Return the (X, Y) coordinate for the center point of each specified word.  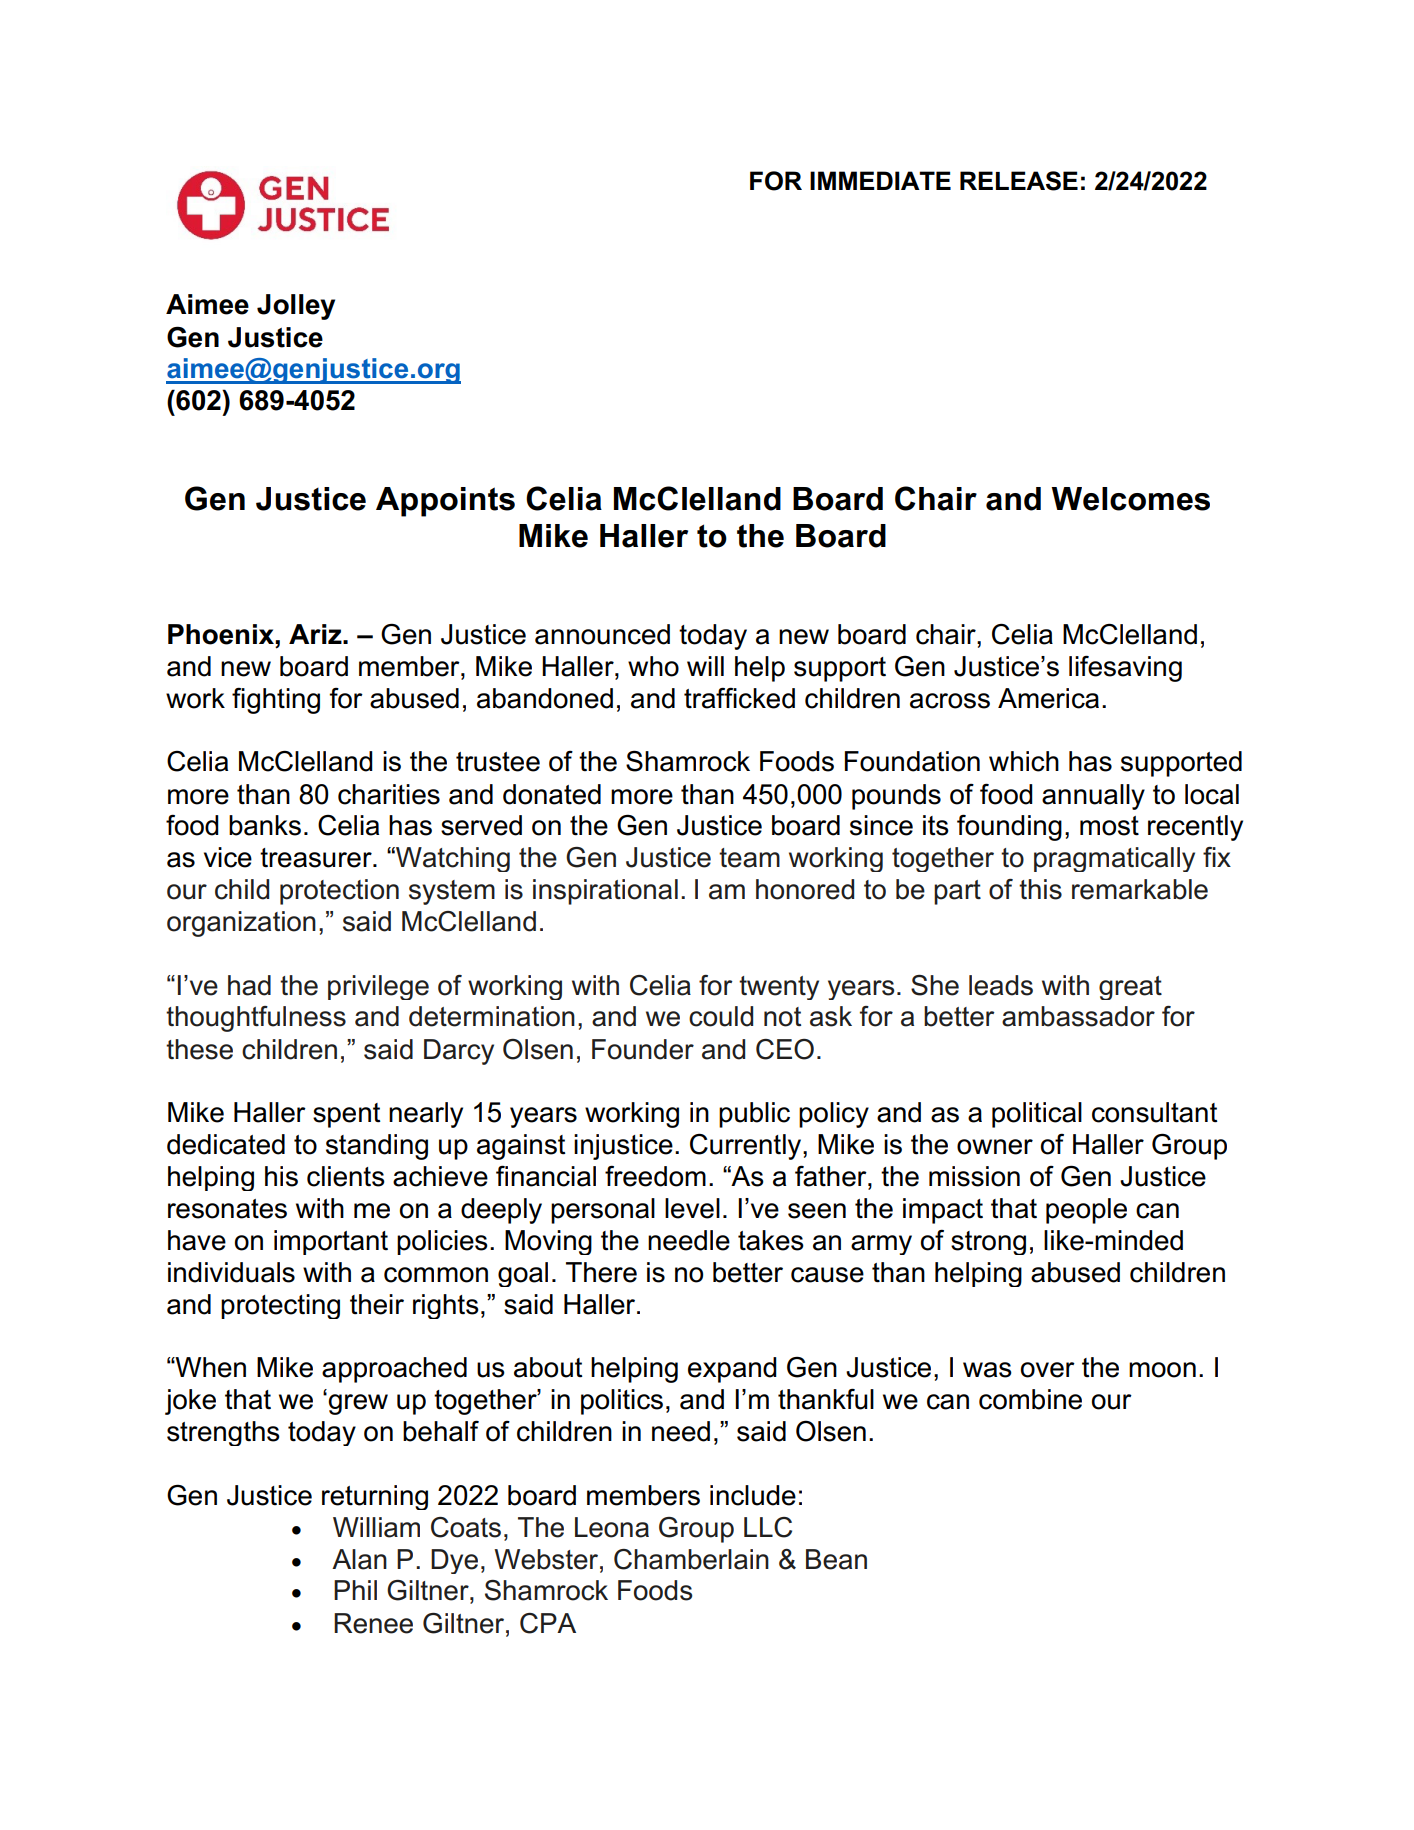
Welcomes (1130, 499)
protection (339, 892)
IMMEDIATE (880, 180)
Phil (355, 1590)
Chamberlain (691, 1559)
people (1086, 1211)
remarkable (1140, 889)
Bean (836, 1559)
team (749, 858)
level (692, 1208)
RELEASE (1019, 181)
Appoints (445, 502)
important (331, 1242)
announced (602, 634)
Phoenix (222, 634)
